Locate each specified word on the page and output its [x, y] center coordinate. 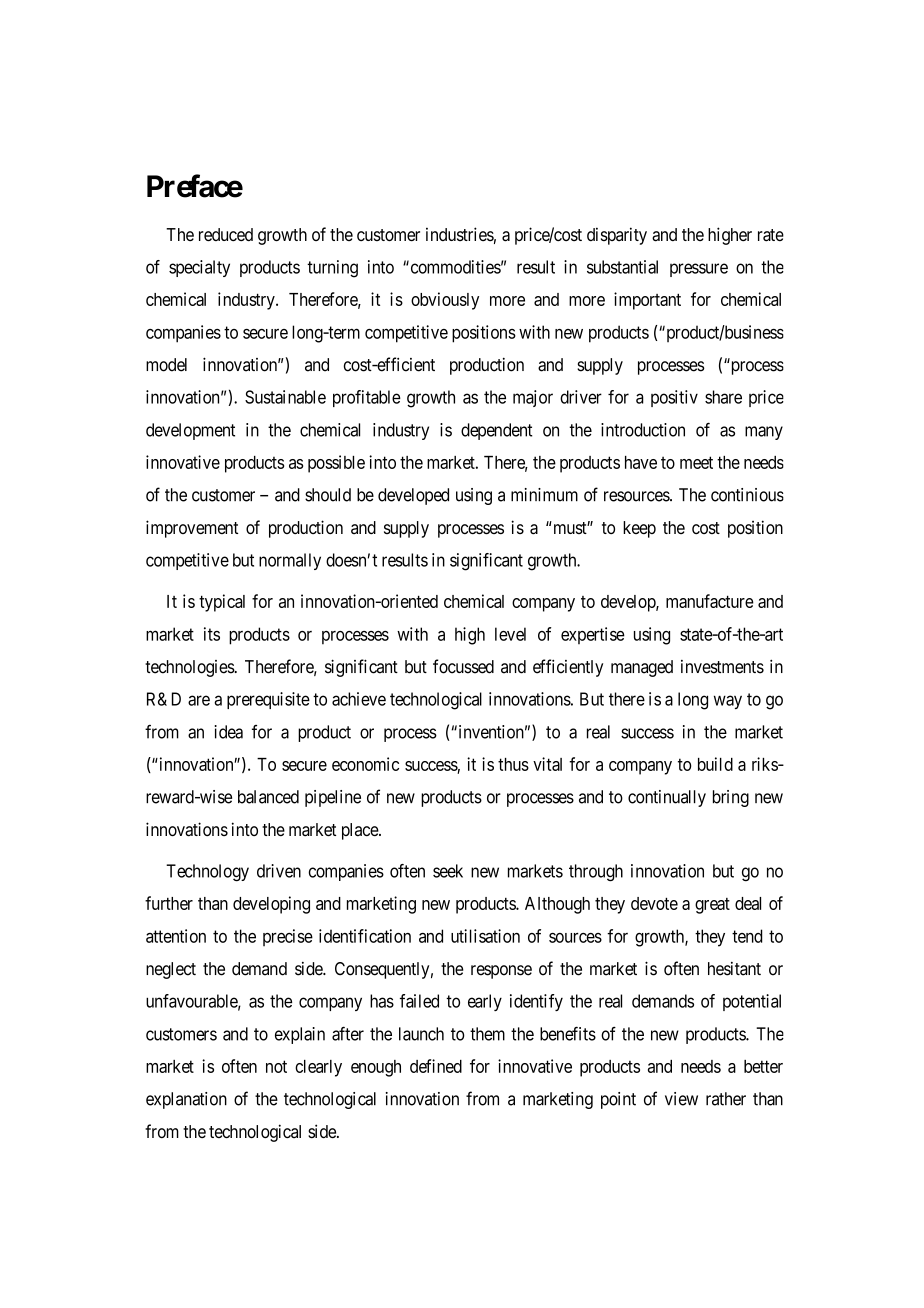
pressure [699, 270]
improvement [192, 529]
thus [513, 764]
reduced [226, 234]
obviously [445, 301]
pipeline [333, 798]
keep [639, 529]
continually [667, 798]
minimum [544, 495]
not [276, 1066]
